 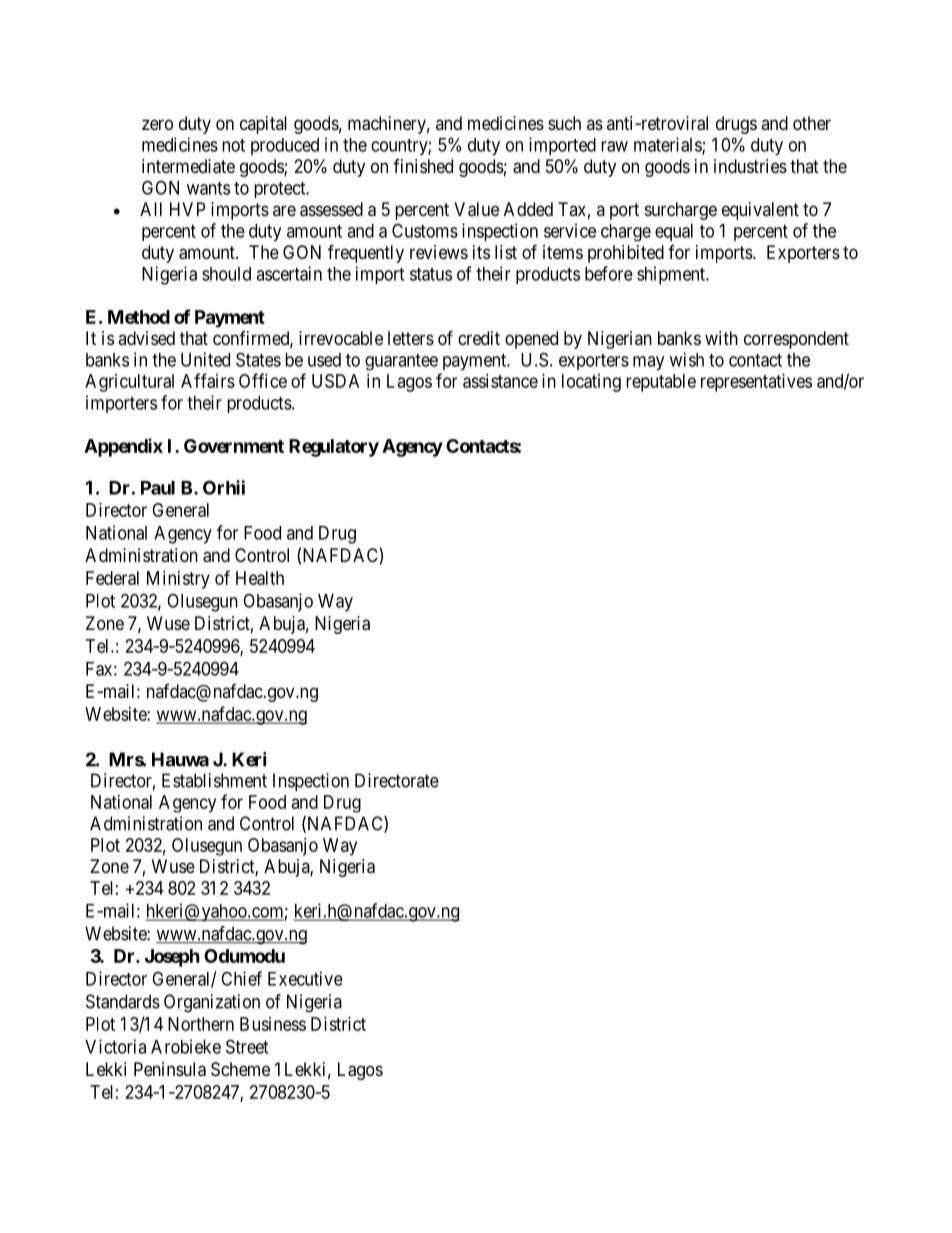 What do you see at coordinates (234, 446) in the document?
I see `Government` at bounding box center [234, 446].
